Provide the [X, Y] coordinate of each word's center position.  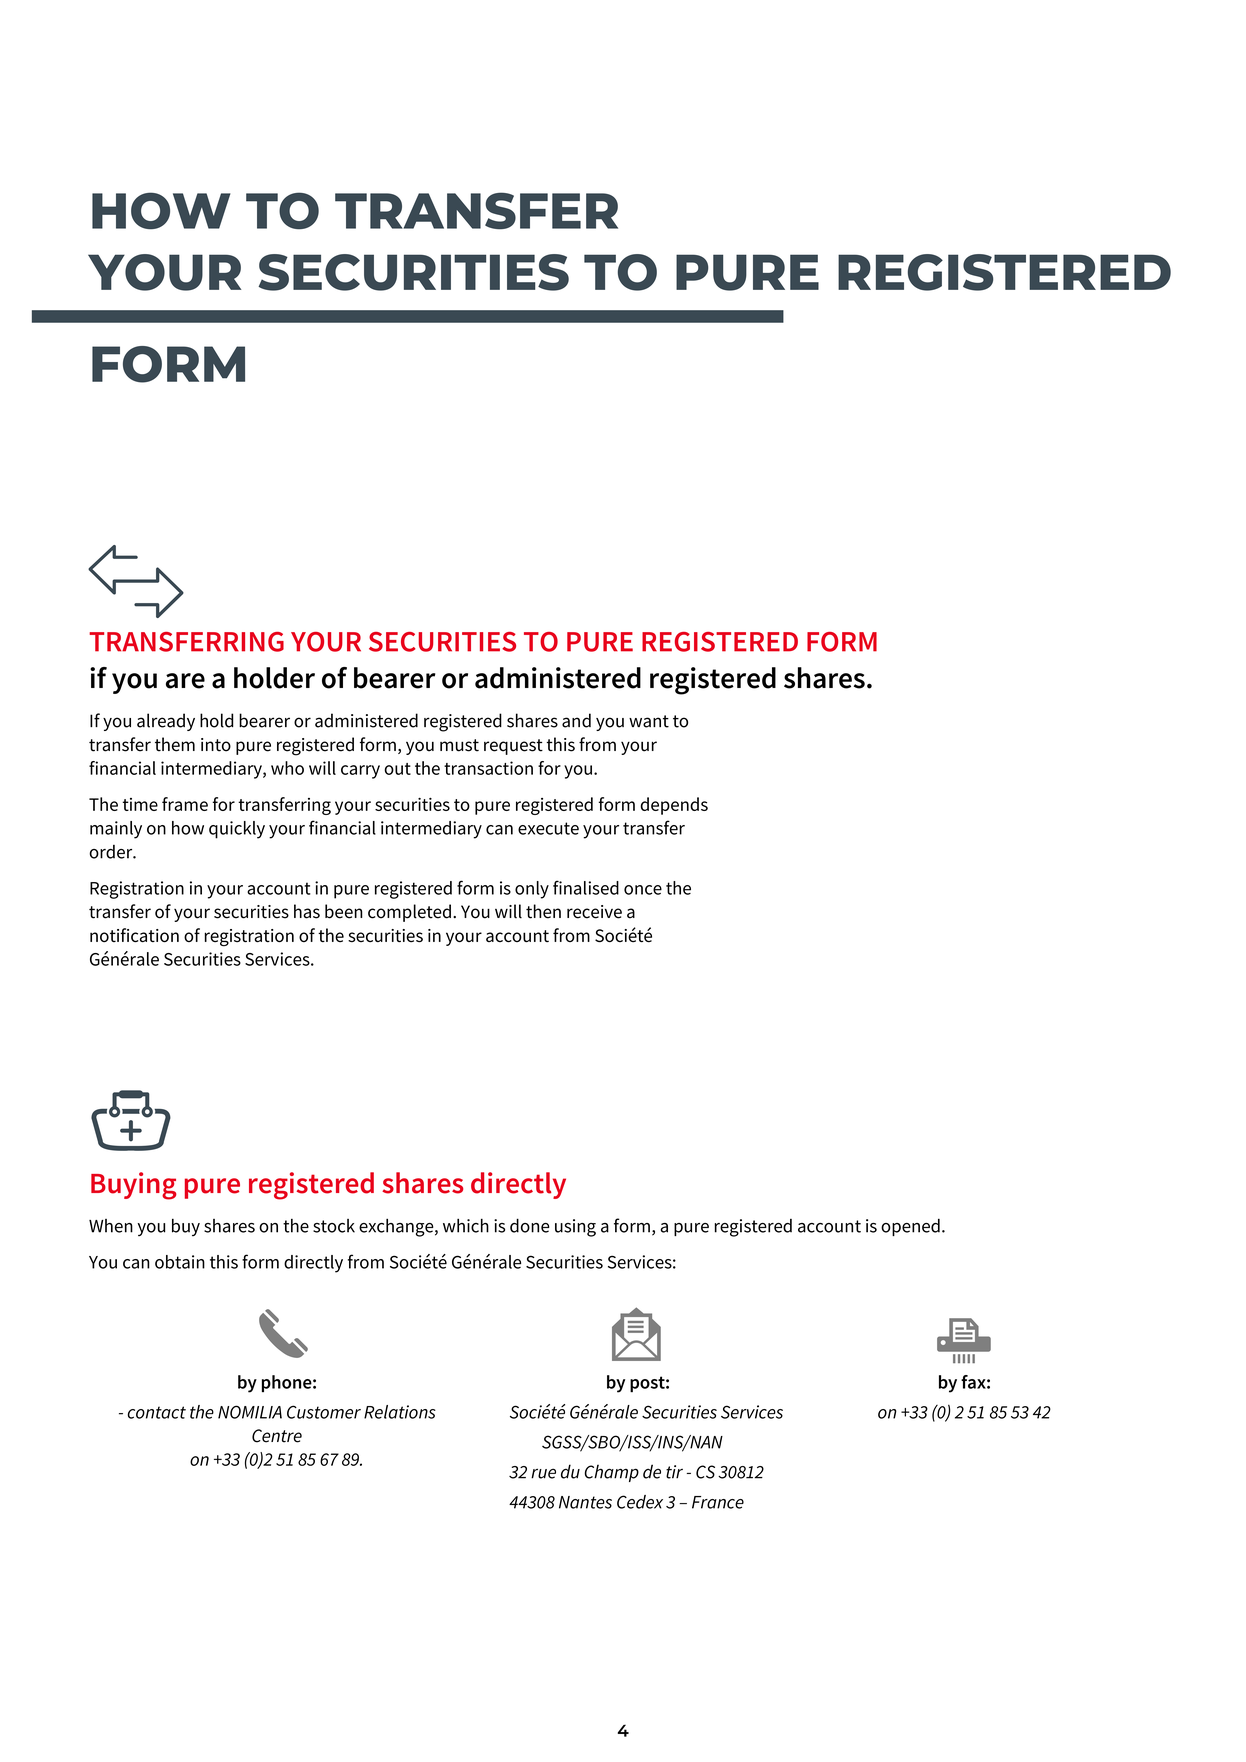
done [530, 1225]
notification [134, 935]
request [513, 747]
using [575, 1228]
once [643, 890]
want [649, 721]
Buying [134, 1186]
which [466, 1225]
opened [910, 1227]
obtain [180, 1262]
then [543, 911]
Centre [277, 1436]
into [216, 745]
